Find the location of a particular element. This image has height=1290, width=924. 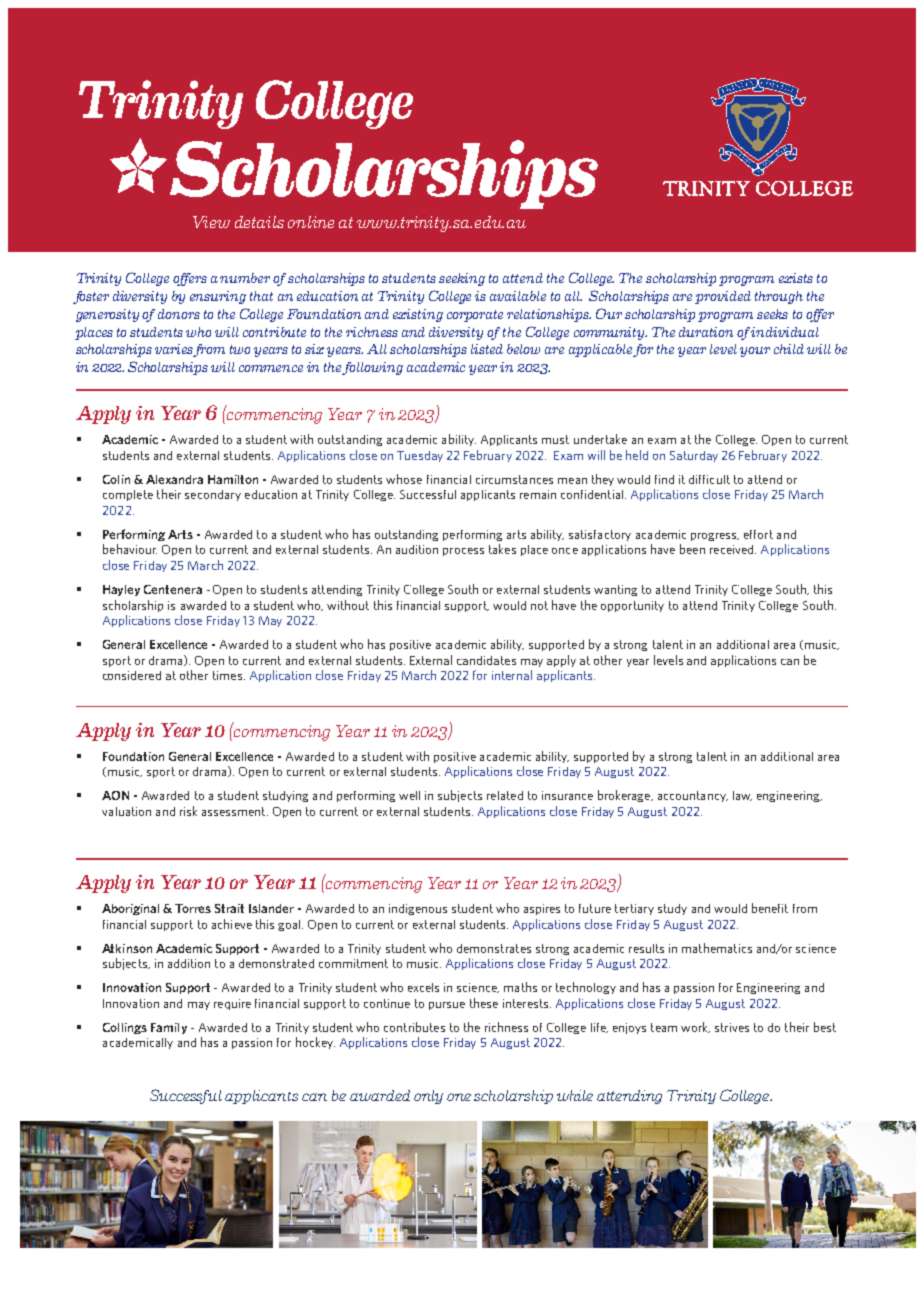

law is located at coordinates (742, 796).
